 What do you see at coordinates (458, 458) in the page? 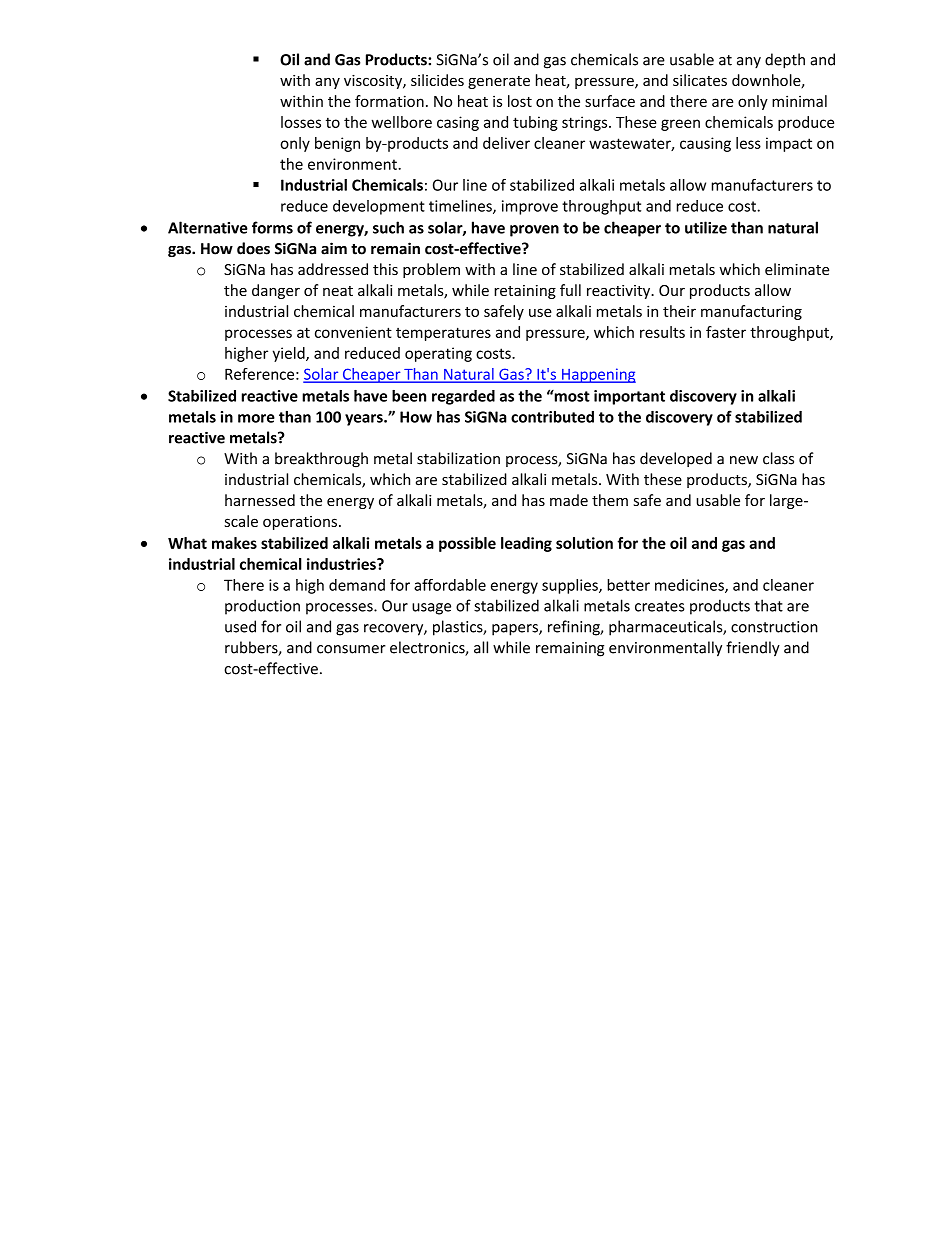
I see `stabilization` at bounding box center [458, 458].
